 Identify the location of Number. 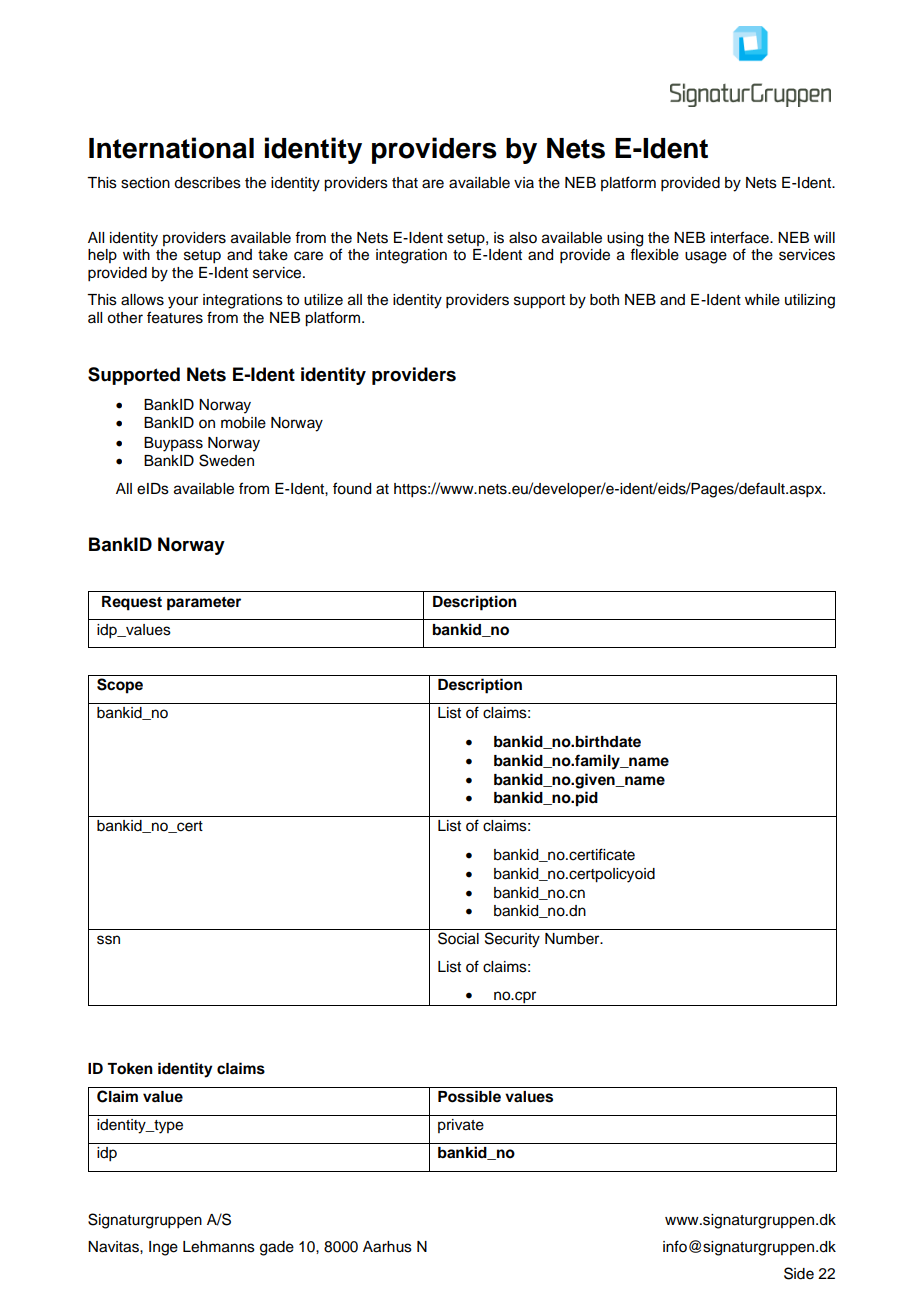
(573, 939).
